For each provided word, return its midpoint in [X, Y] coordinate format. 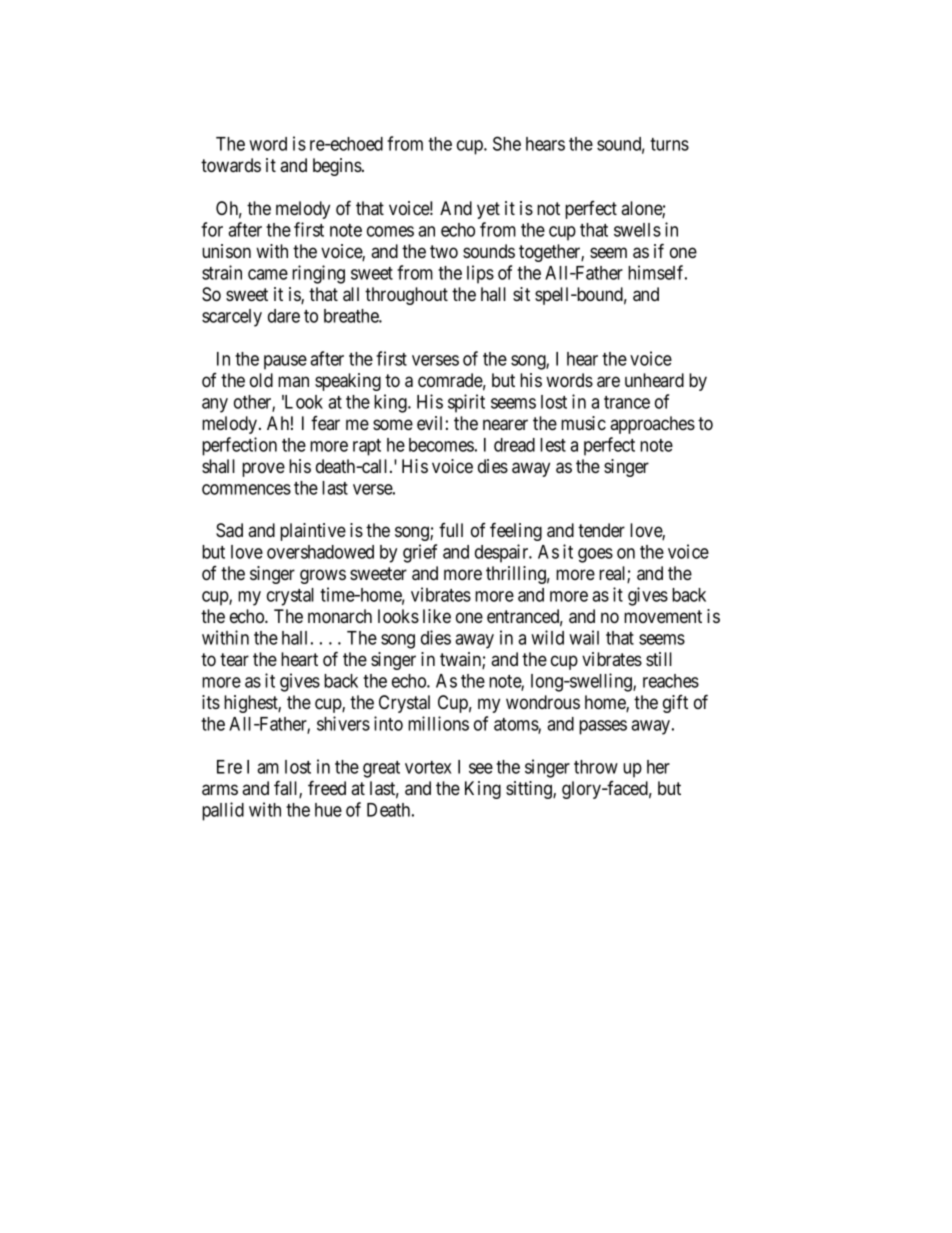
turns [669, 144]
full [451, 530]
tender [601, 530]
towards [231, 165]
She [507, 143]
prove [263, 469]
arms [220, 790]
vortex [428, 767]
